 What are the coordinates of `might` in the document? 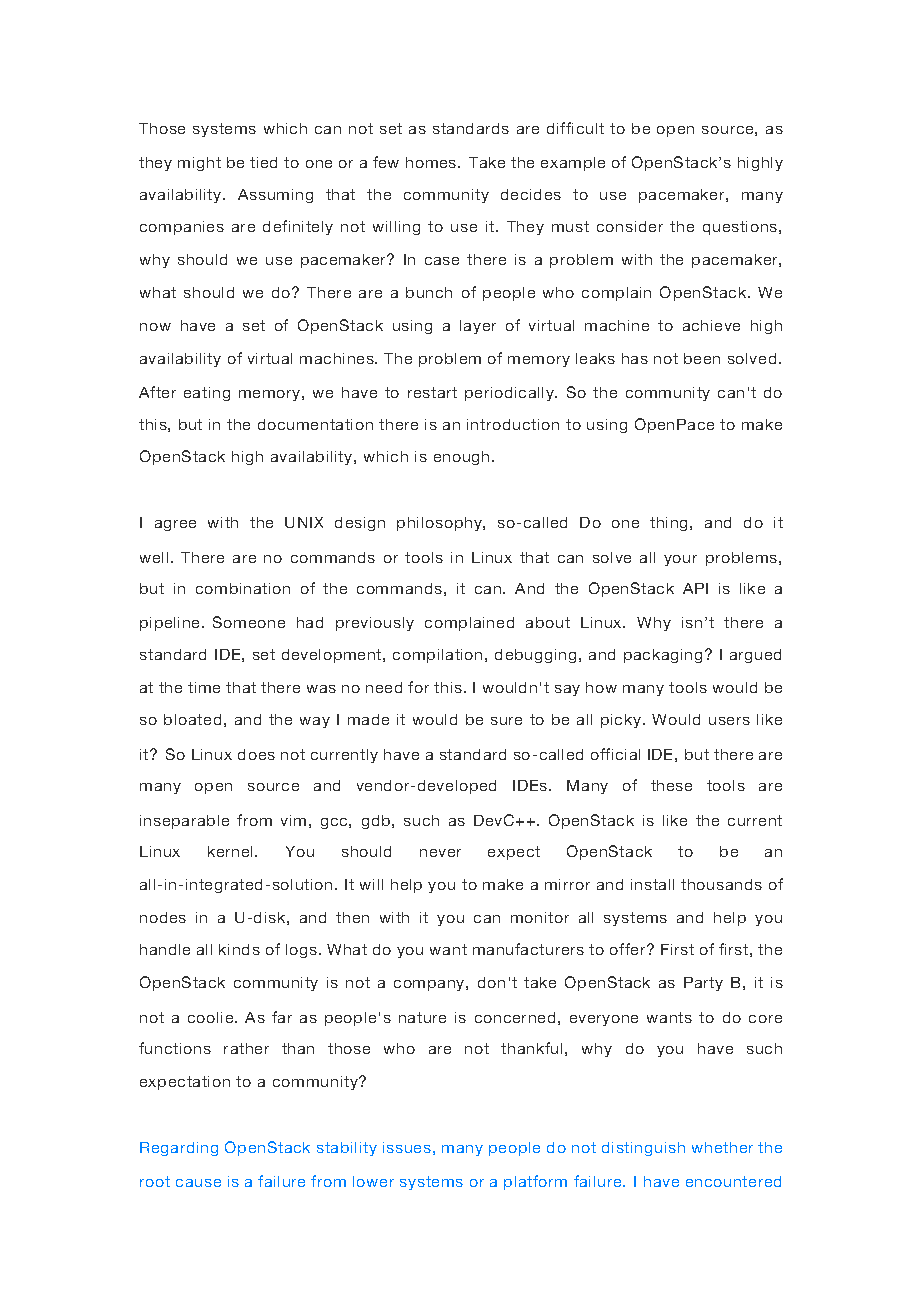 It's located at (199, 164).
